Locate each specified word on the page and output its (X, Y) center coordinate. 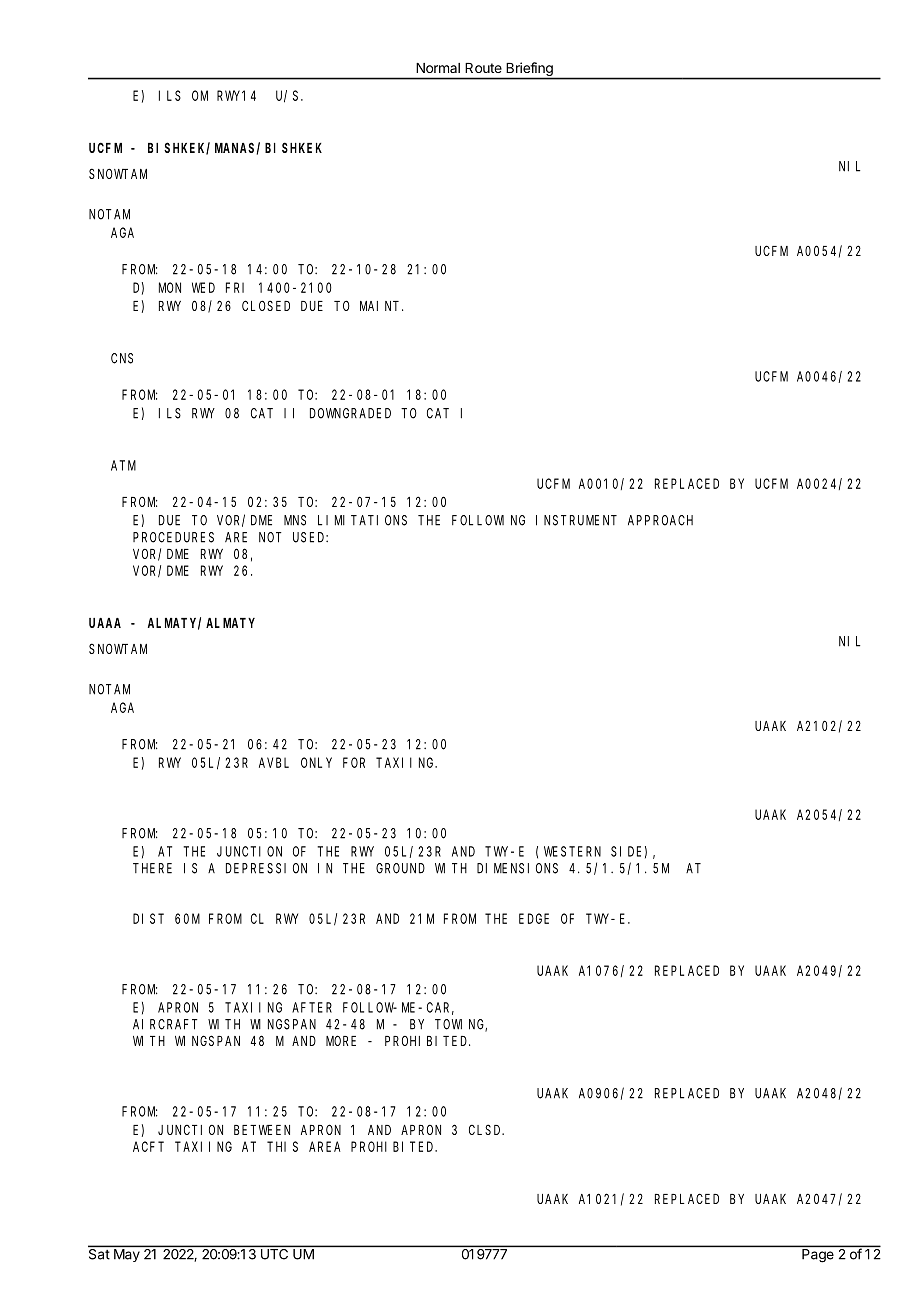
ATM (123, 465)
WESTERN (572, 851)
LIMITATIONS (362, 520)
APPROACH (660, 520)
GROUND (400, 868)
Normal (438, 68)
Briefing (530, 69)
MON (170, 287)
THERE (152, 868)
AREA (325, 1146)
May (127, 1255)
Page (818, 1255)
